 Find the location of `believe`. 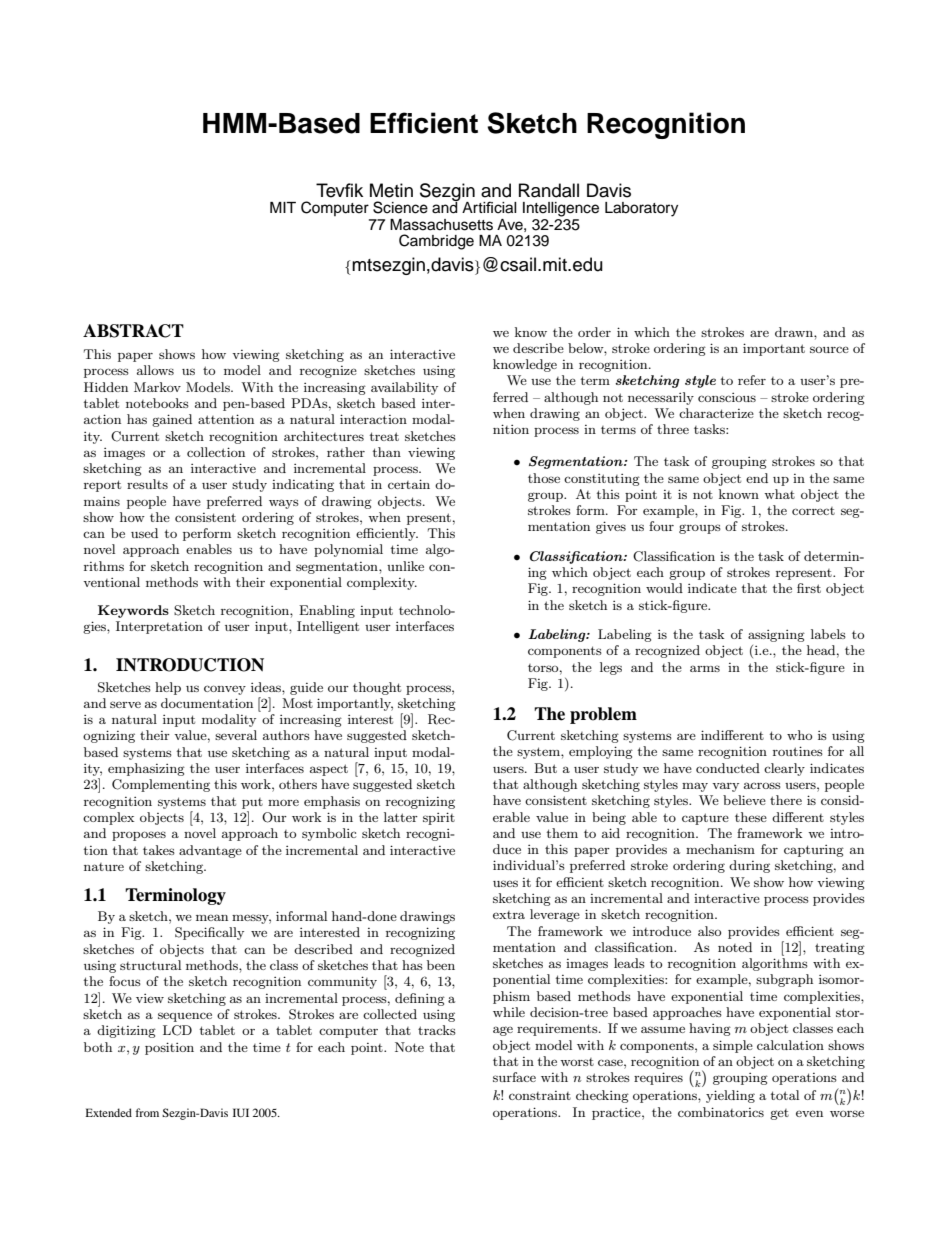

believe is located at coordinates (744, 800).
